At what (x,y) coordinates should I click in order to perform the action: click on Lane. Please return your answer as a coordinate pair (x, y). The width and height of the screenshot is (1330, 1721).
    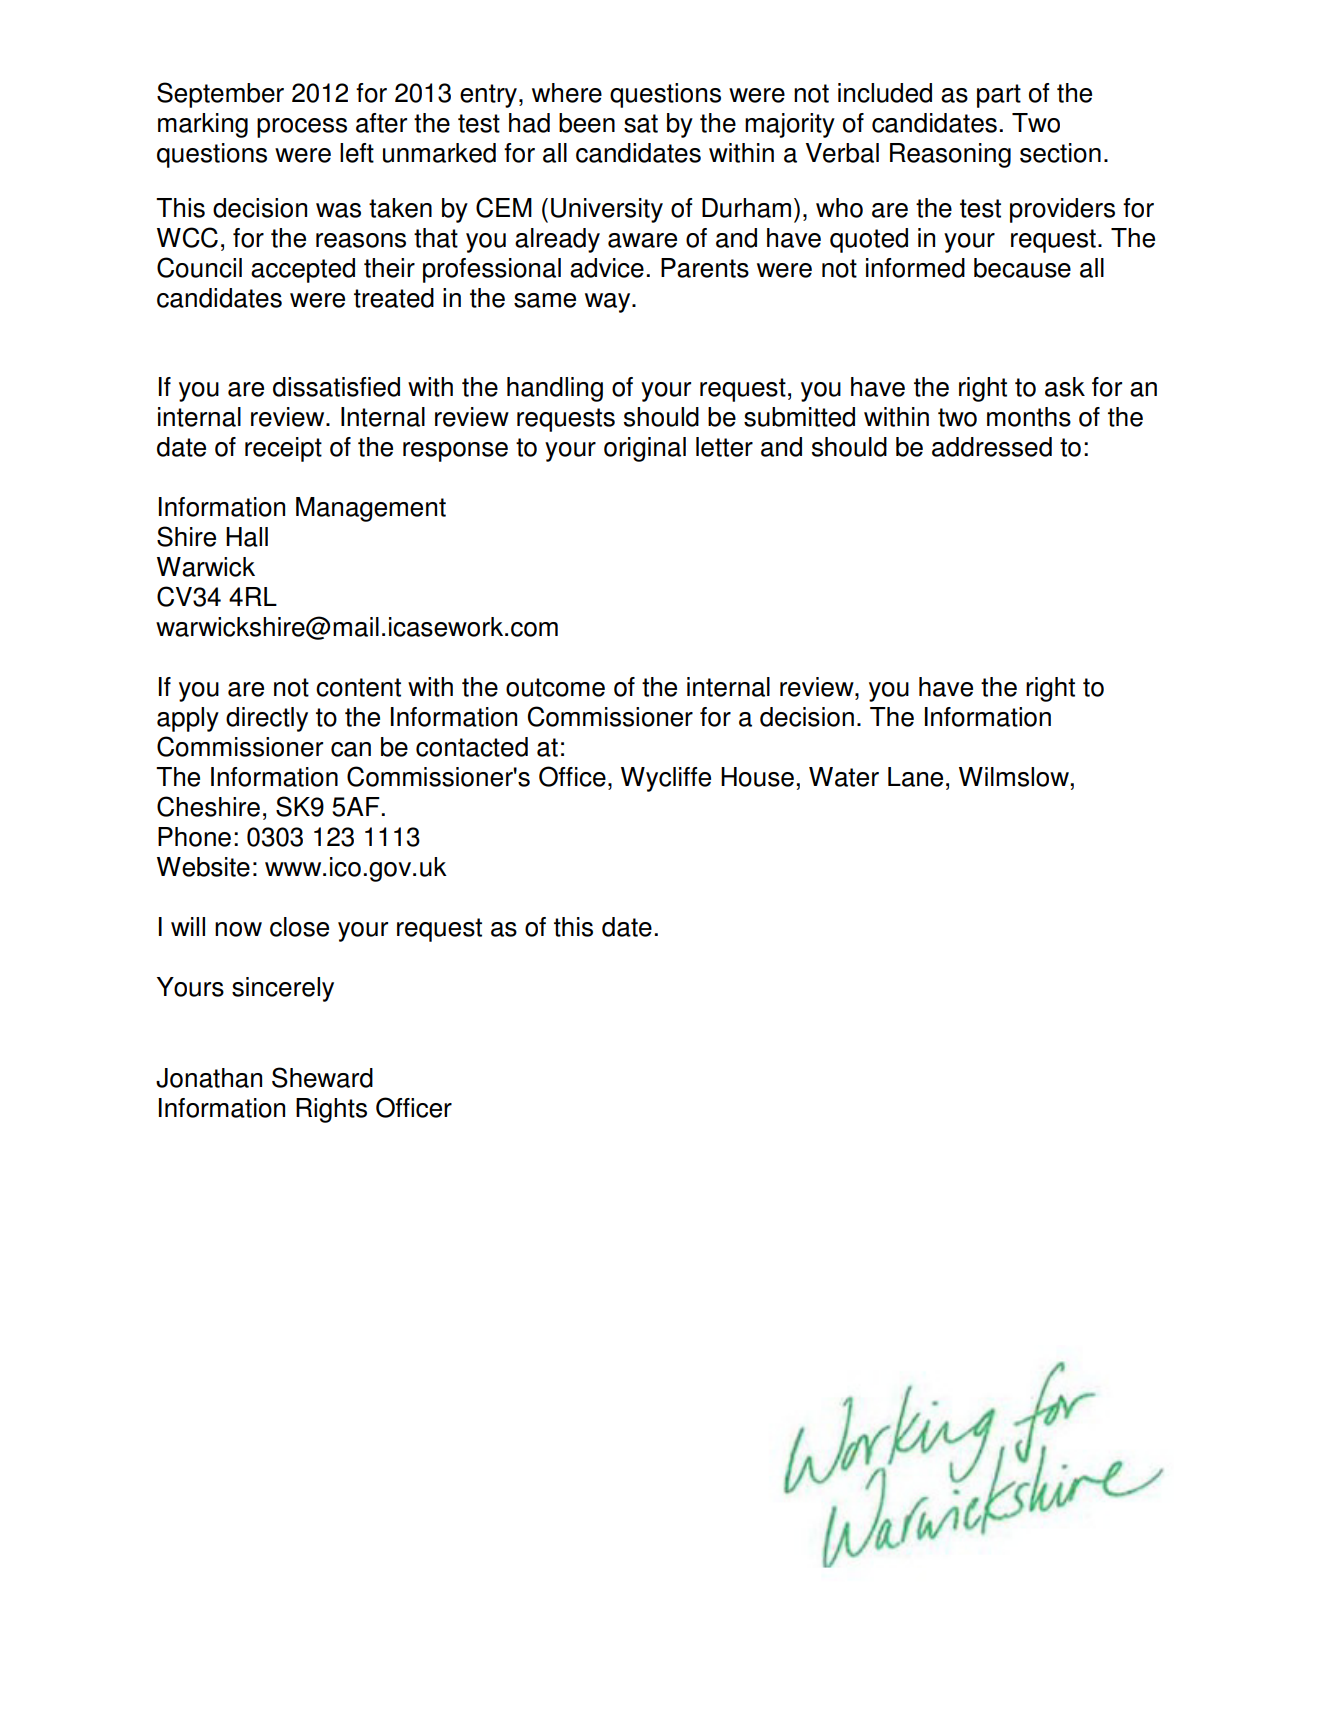
    Looking at the image, I should click on (915, 777).
